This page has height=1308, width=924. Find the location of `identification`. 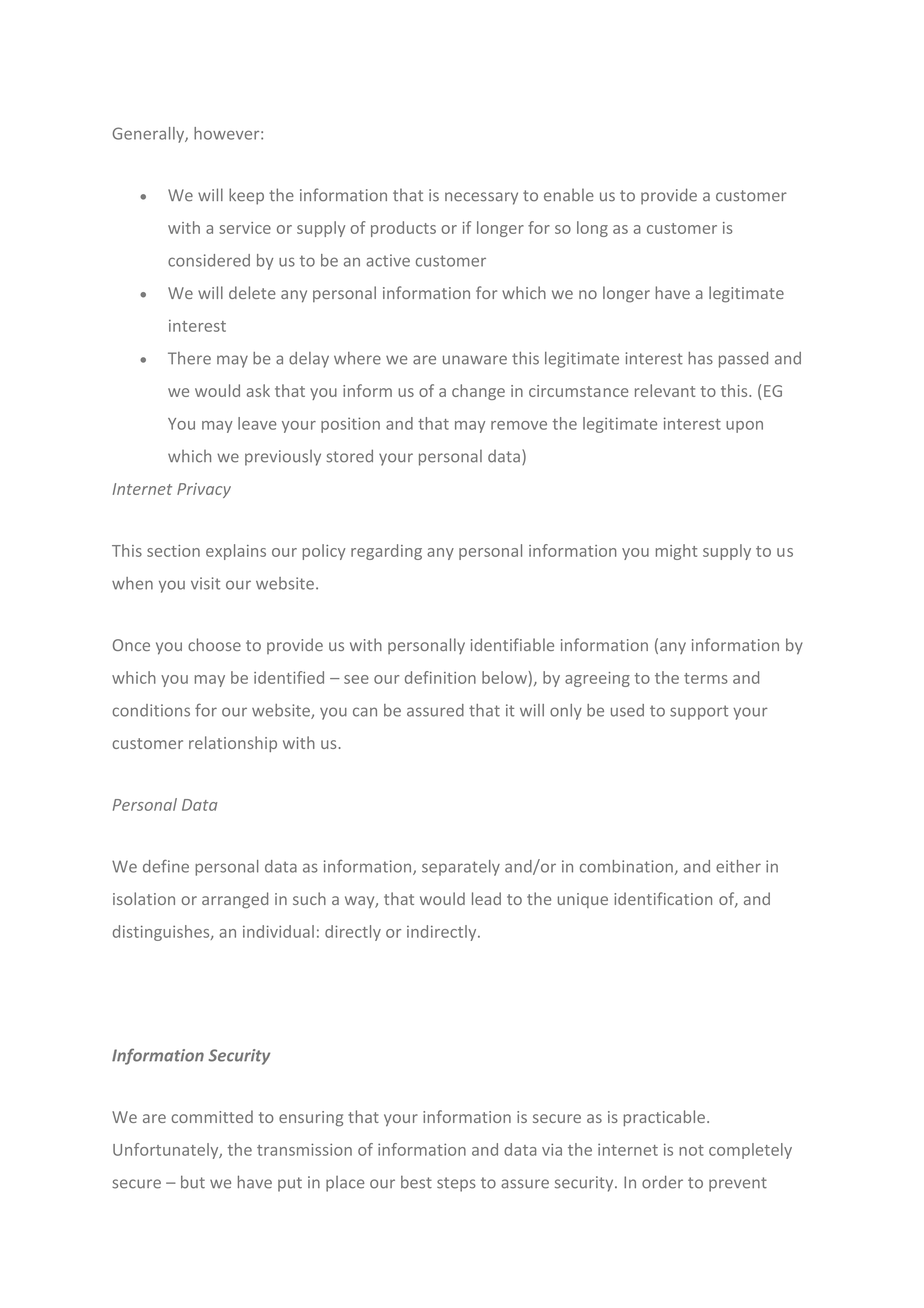

identification is located at coordinates (663, 898).
